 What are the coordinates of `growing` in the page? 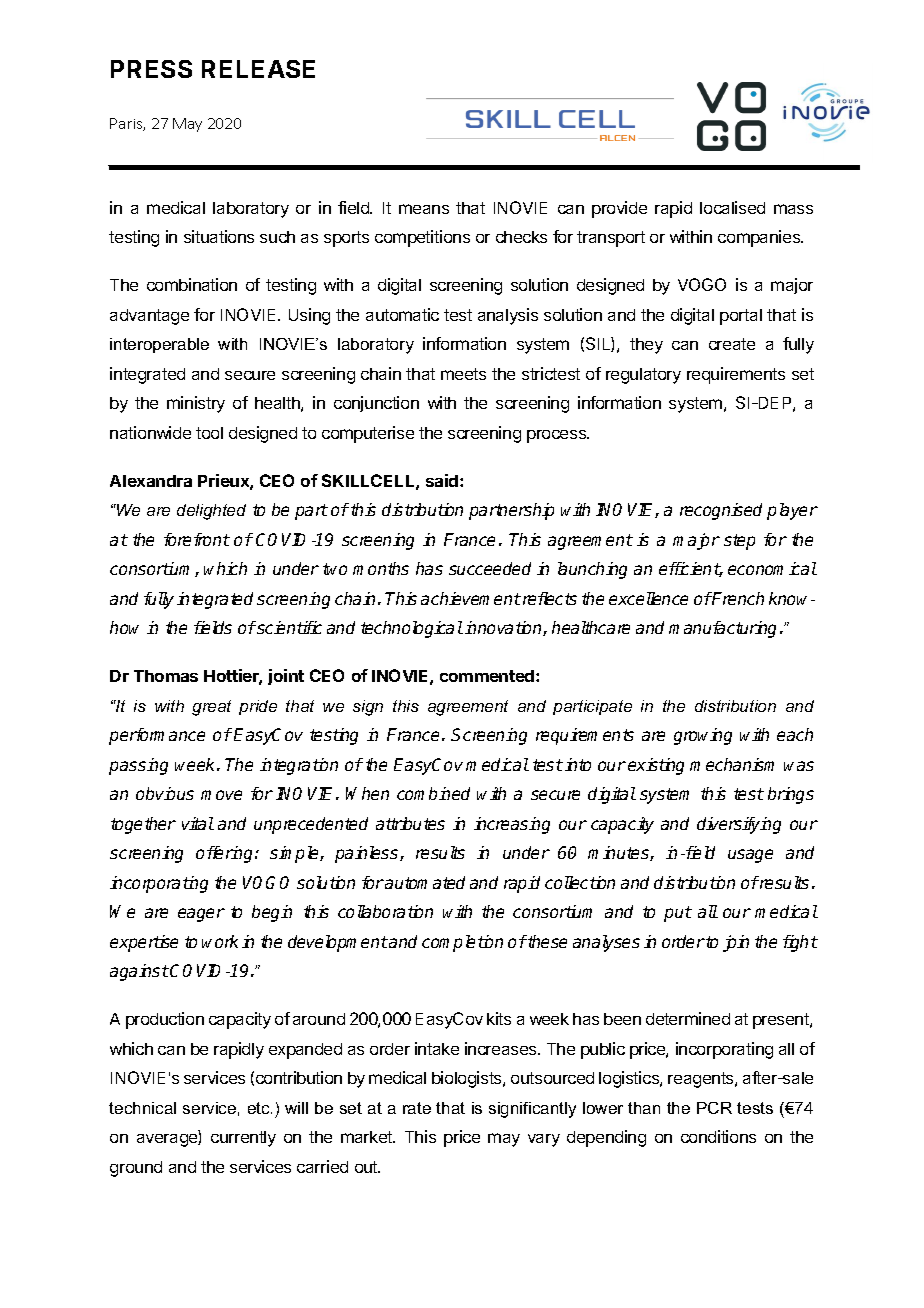 It's located at (703, 736).
